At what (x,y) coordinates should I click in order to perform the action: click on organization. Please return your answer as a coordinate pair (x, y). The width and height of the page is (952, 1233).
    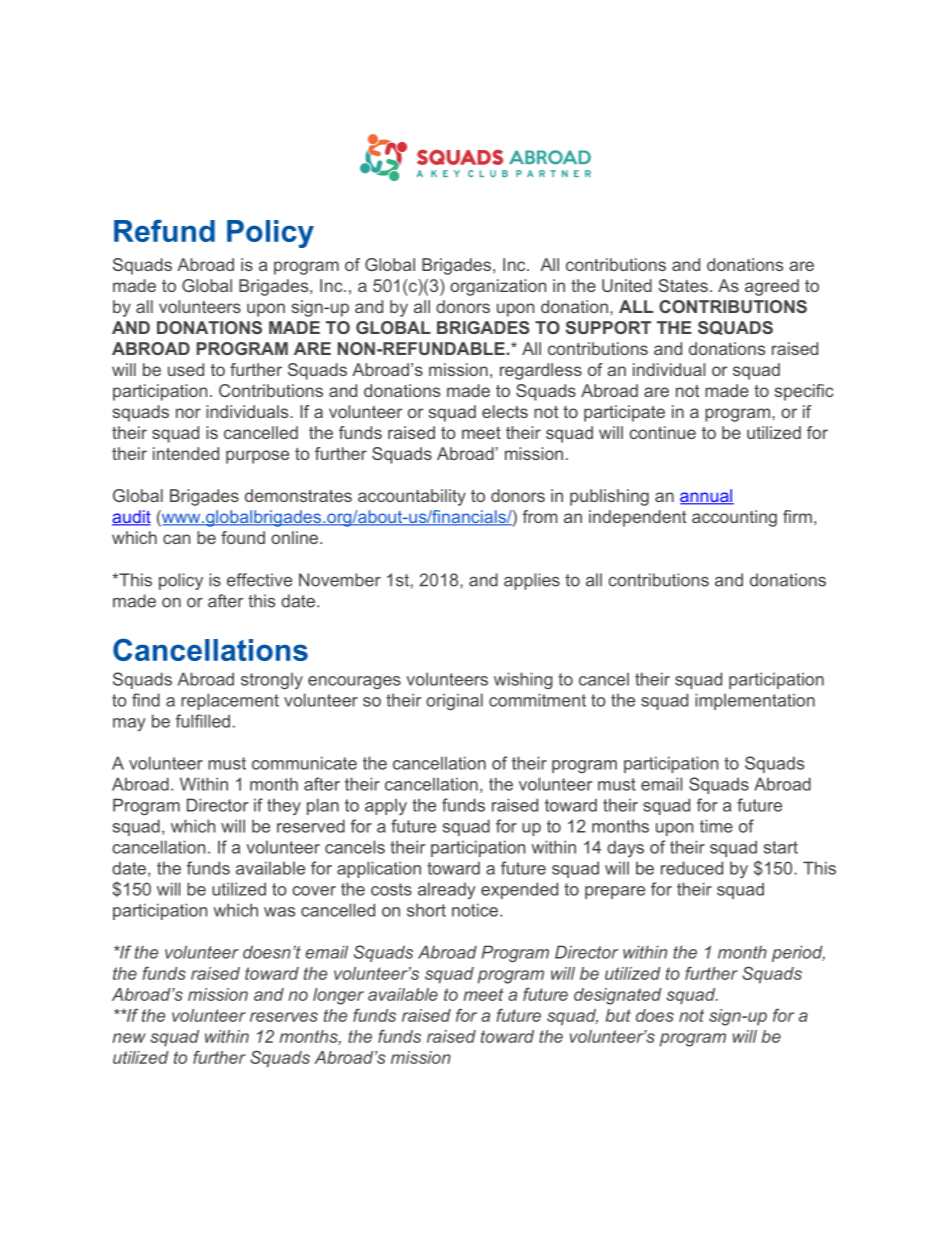
    Looking at the image, I should click on (498, 287).
